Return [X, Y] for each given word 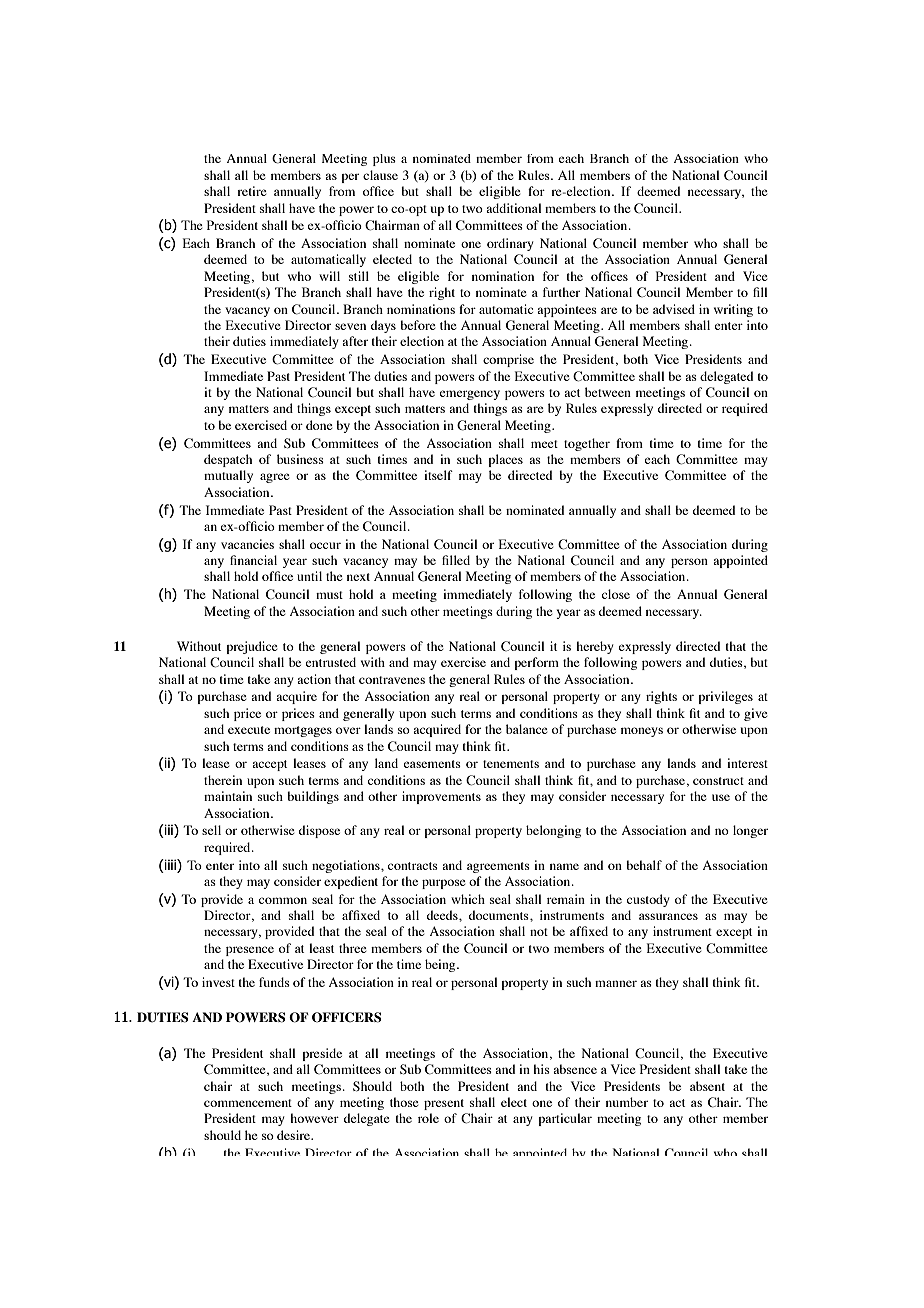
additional [513, 208]
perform [536, 663]
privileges [725, 697]
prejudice [252, 647]
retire [252, 191]
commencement [248, 1103]
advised [674, 309]
